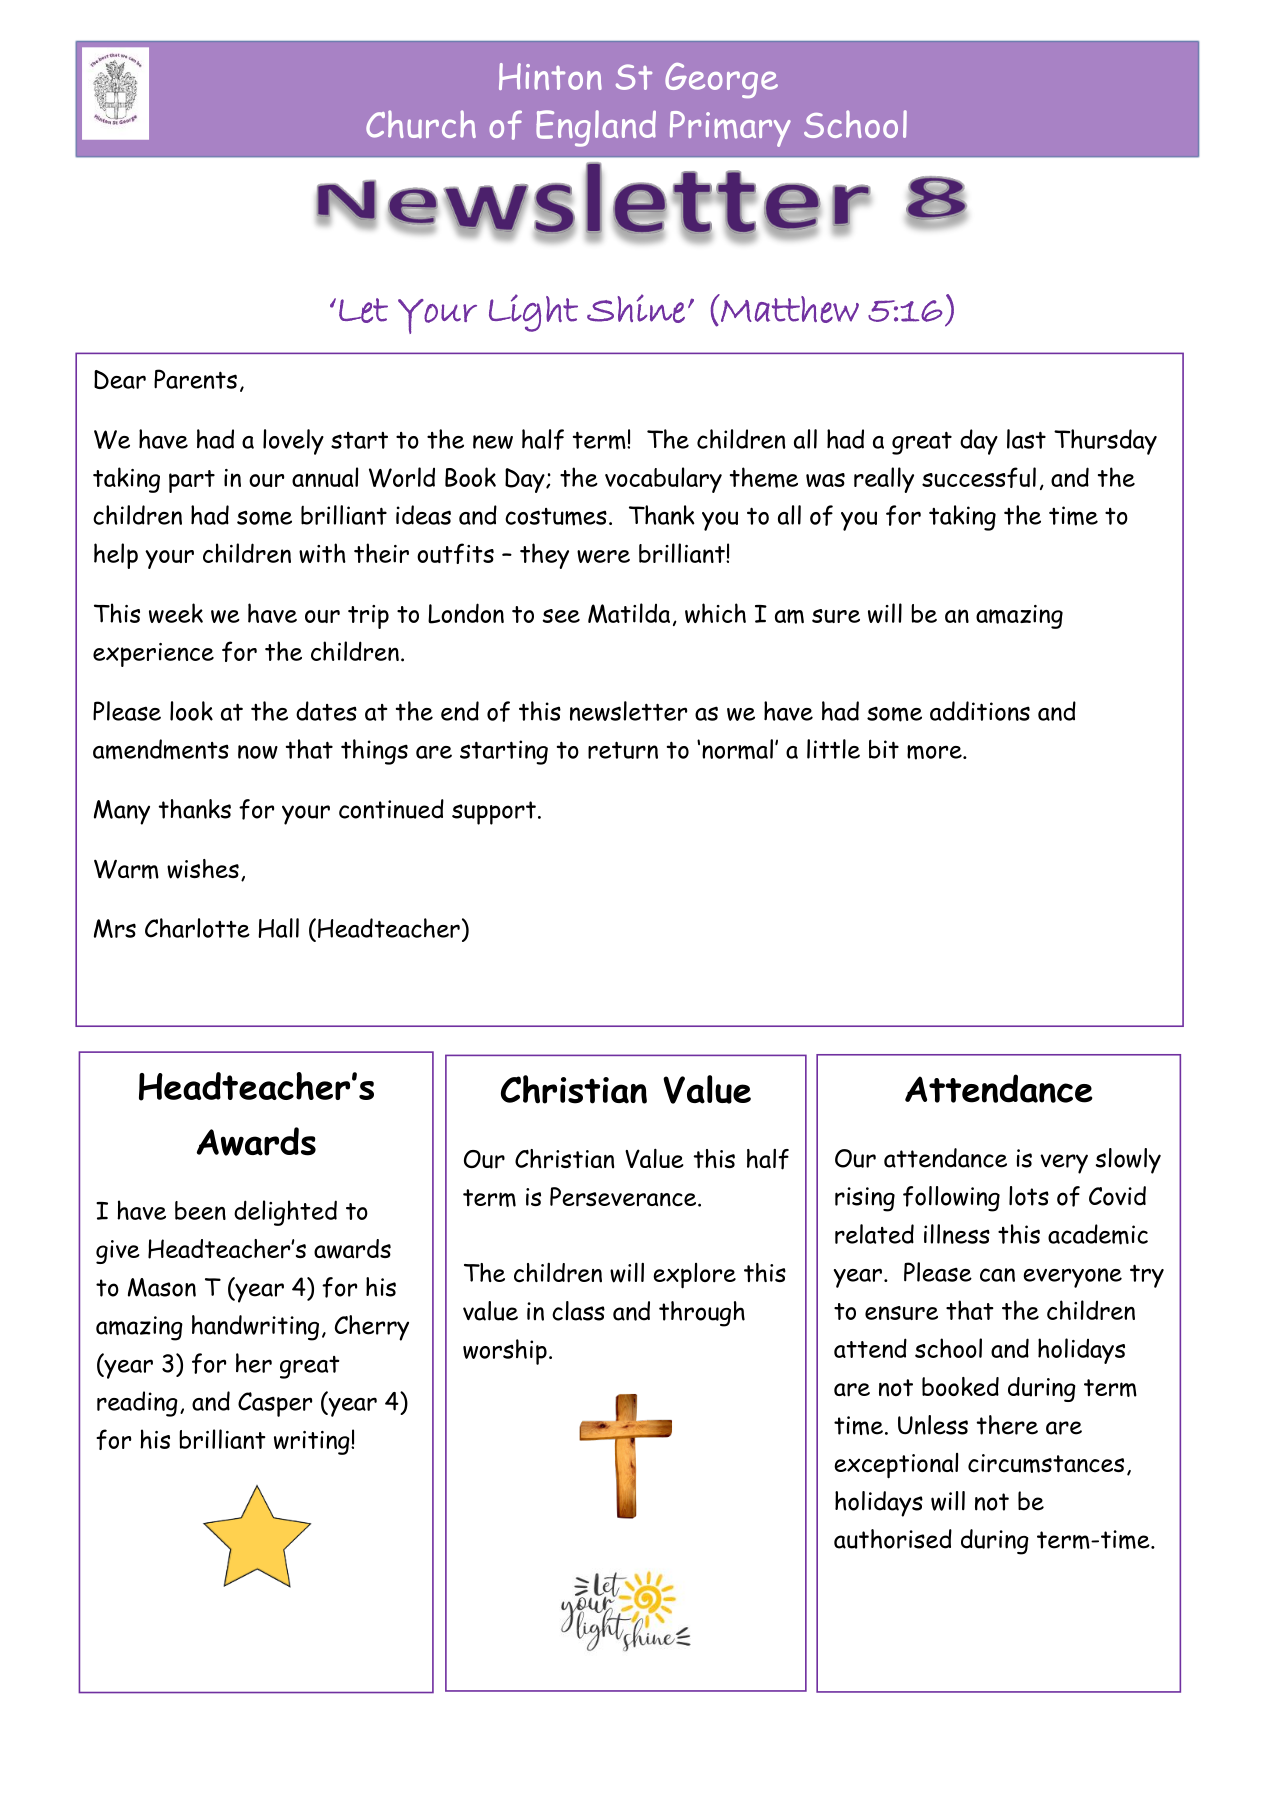  I want to click on Church, so click(421, 124).
